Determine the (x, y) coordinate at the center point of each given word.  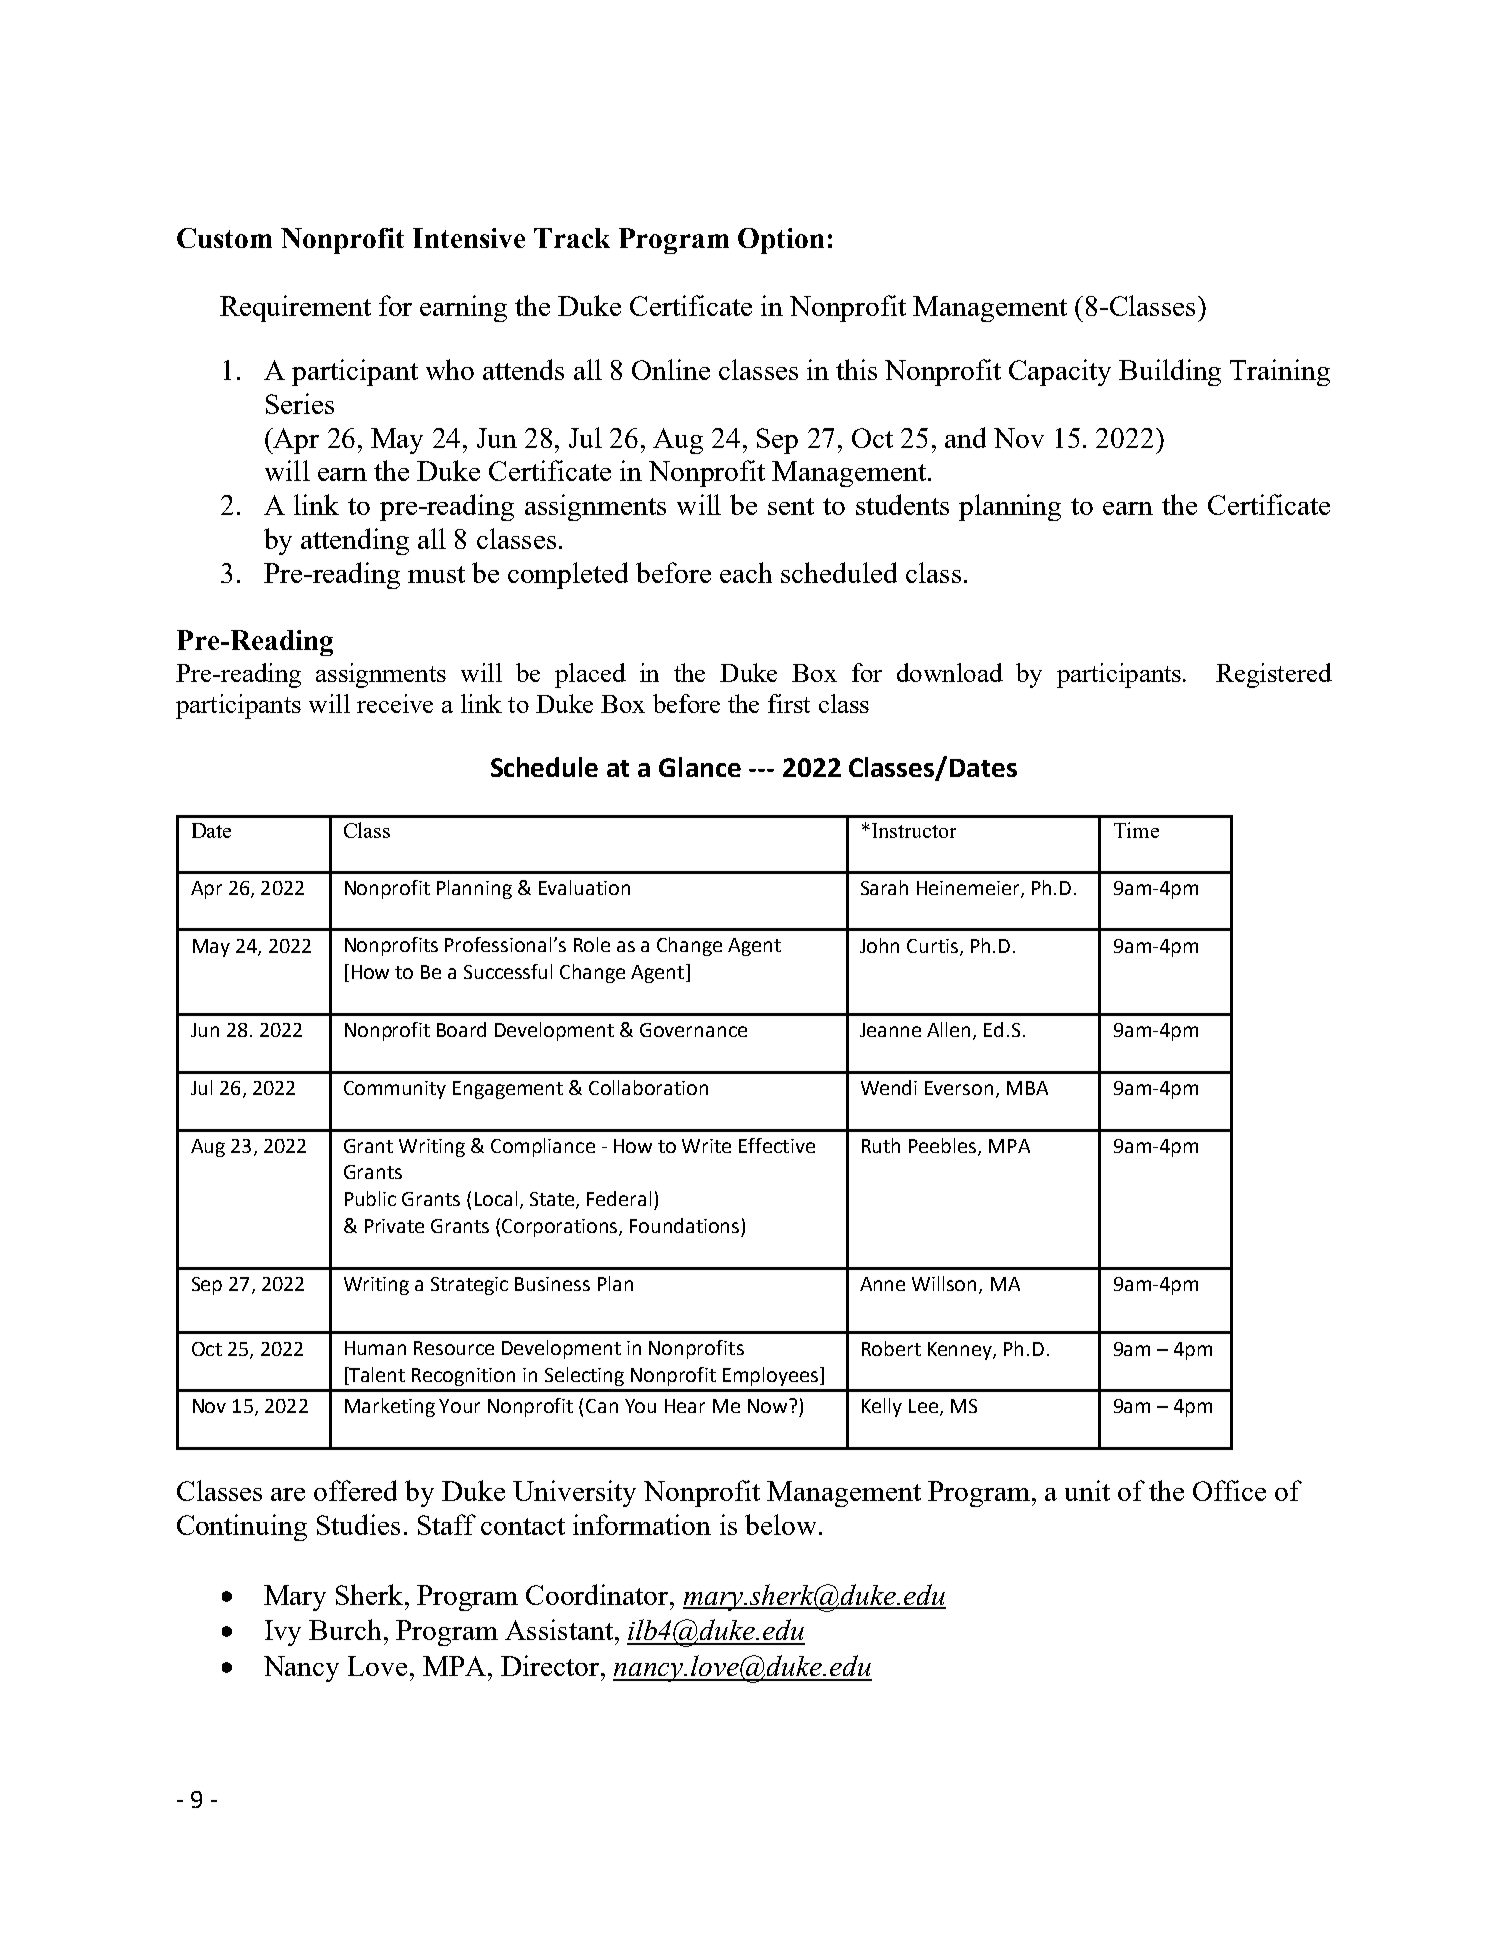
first (789, 703)
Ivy (283, 1633)
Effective (777, 1145)
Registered (1274, 675)
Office (1229, 1490)
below (780, 1524)
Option (781, 241)
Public (370, 1198)
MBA (1027, 1088)
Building (1170, 372)
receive (395, 703)
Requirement (295, 308)
